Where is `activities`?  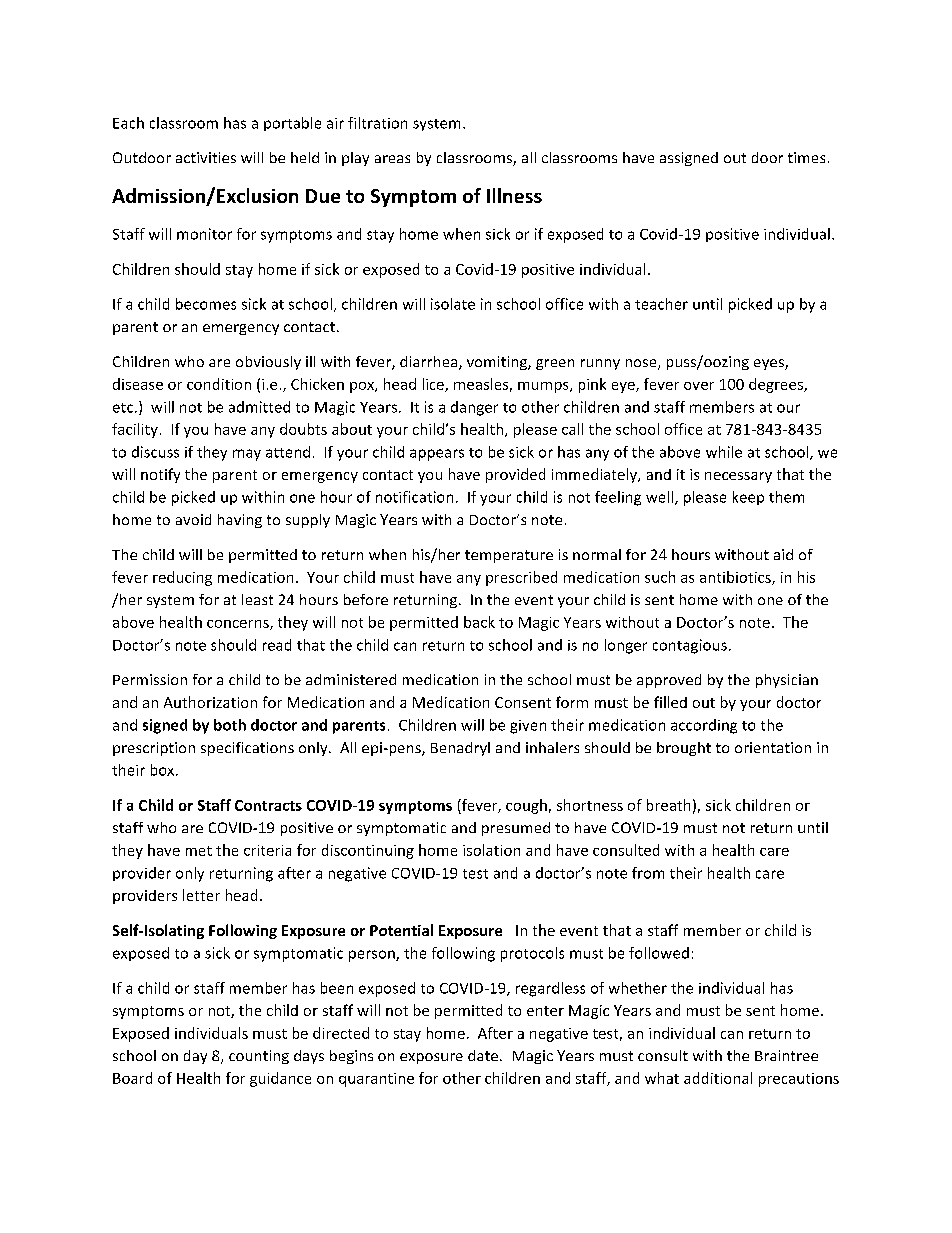
activities is located at coordinates (206, 157).
